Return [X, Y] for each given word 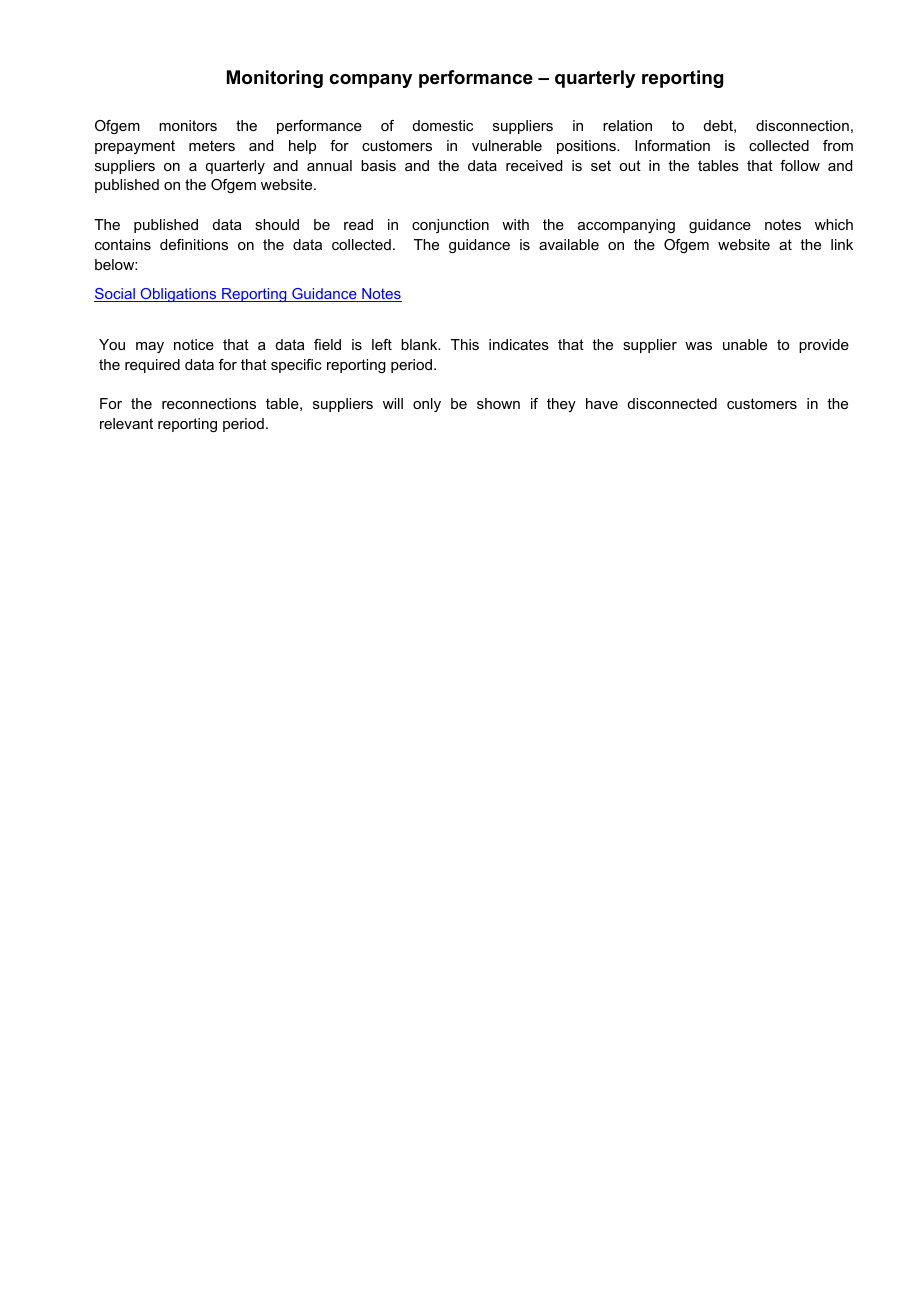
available [569, 244]
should [277, 224]
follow [800, 165]
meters [212, 145]
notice [194, 344]
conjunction [450, 226]
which [834, 224]
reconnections [209, 403]
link [842, 244]
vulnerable [507, 145]
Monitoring [275, 79]
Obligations [179, 295]
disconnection [802, 125]
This [465, 344]
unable [745, 344]
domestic [443, 125]
